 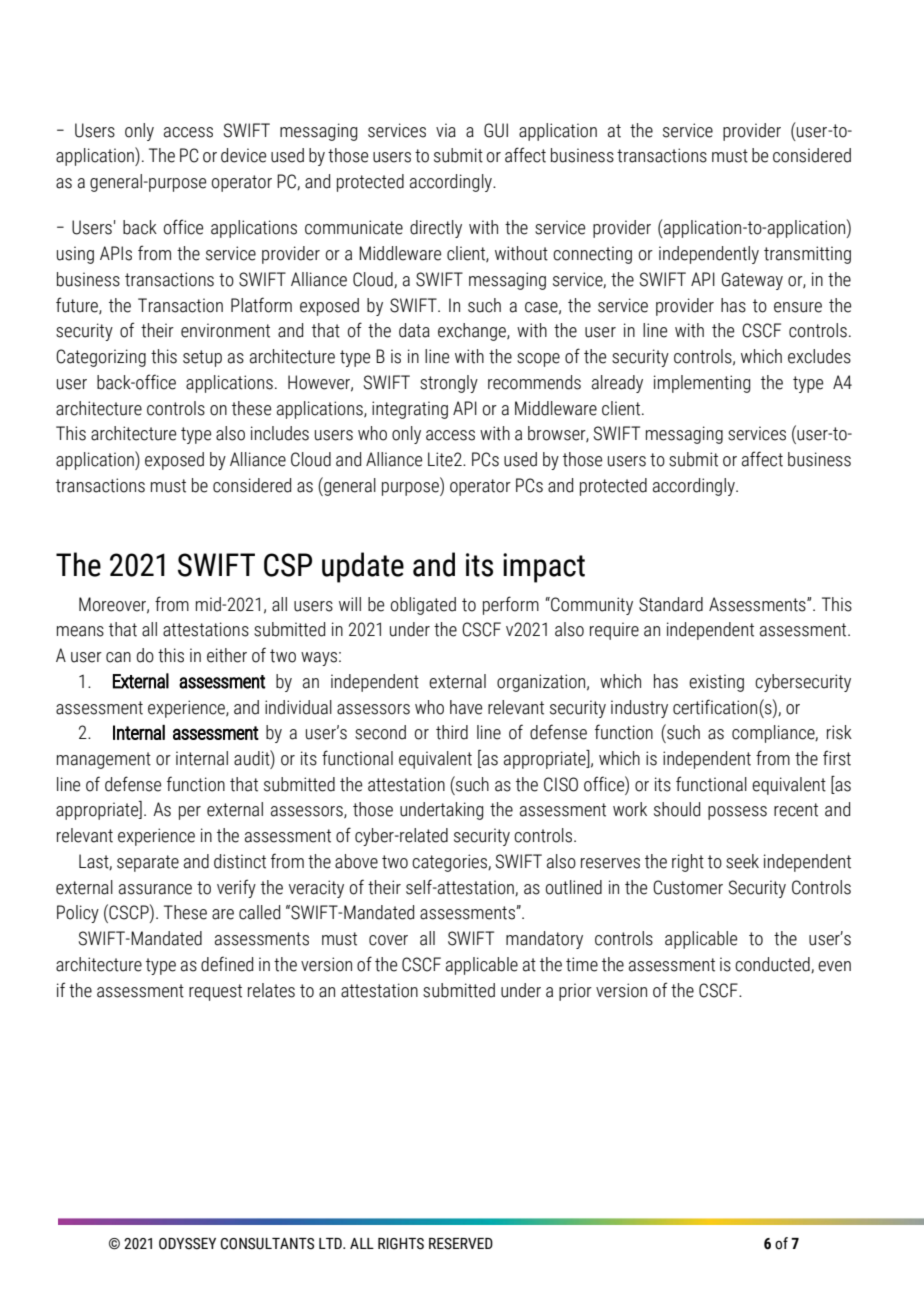 I want to click on can, so click(x=118, y=657).
